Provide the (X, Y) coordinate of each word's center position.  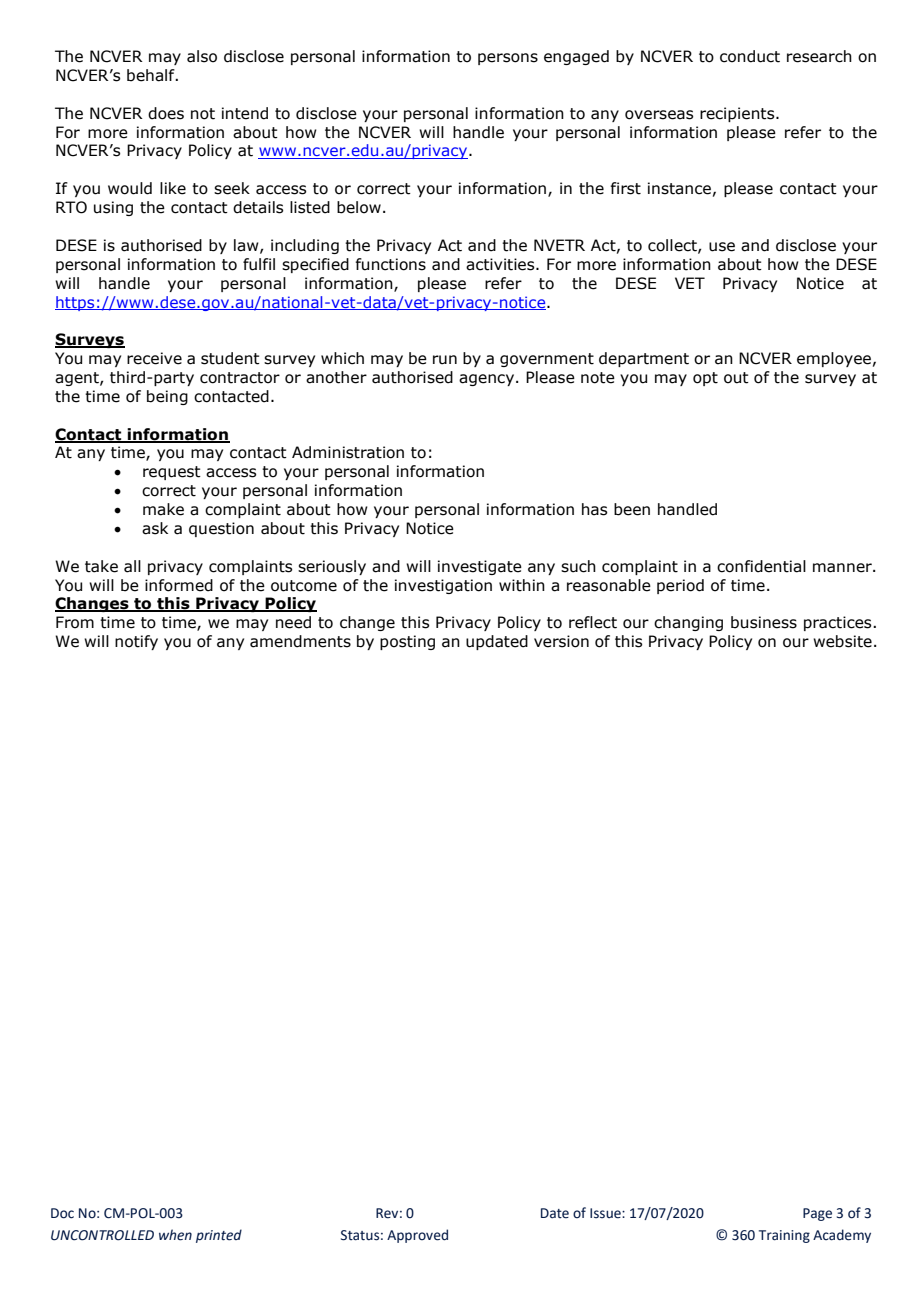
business (764, 622)
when (175, 1235)
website (842, 641)
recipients (738, 114)
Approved (417, 1236)
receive (154, 358)
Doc (62, 1213)
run (445, 360)
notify (136, 642)
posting (407, 642)
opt (705, 379)
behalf (152, 75)
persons (508, 59)
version (561, 641)
